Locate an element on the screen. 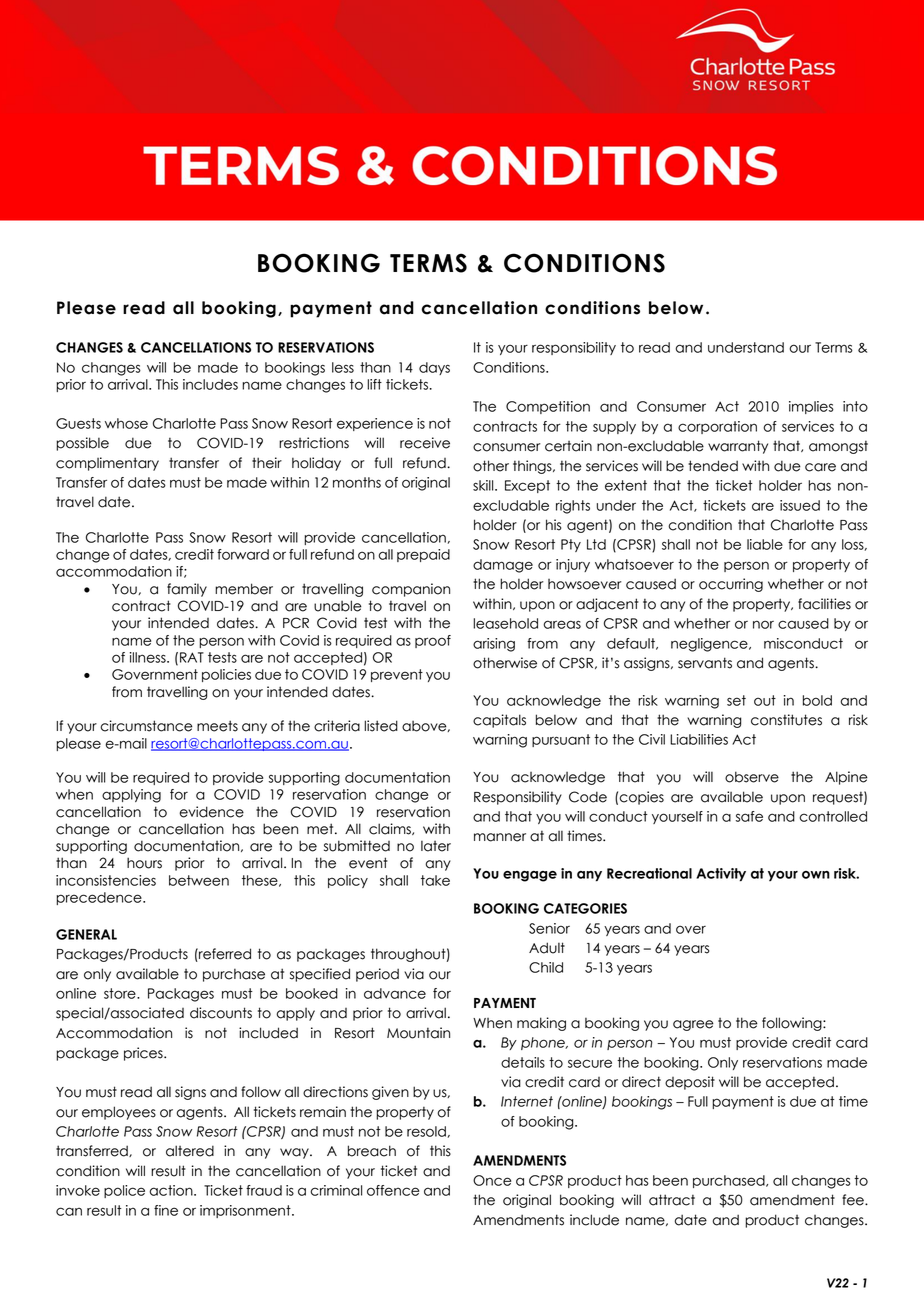 This screenshot has height=1308, width=924. evidence is located at coordinates (211, 812).
